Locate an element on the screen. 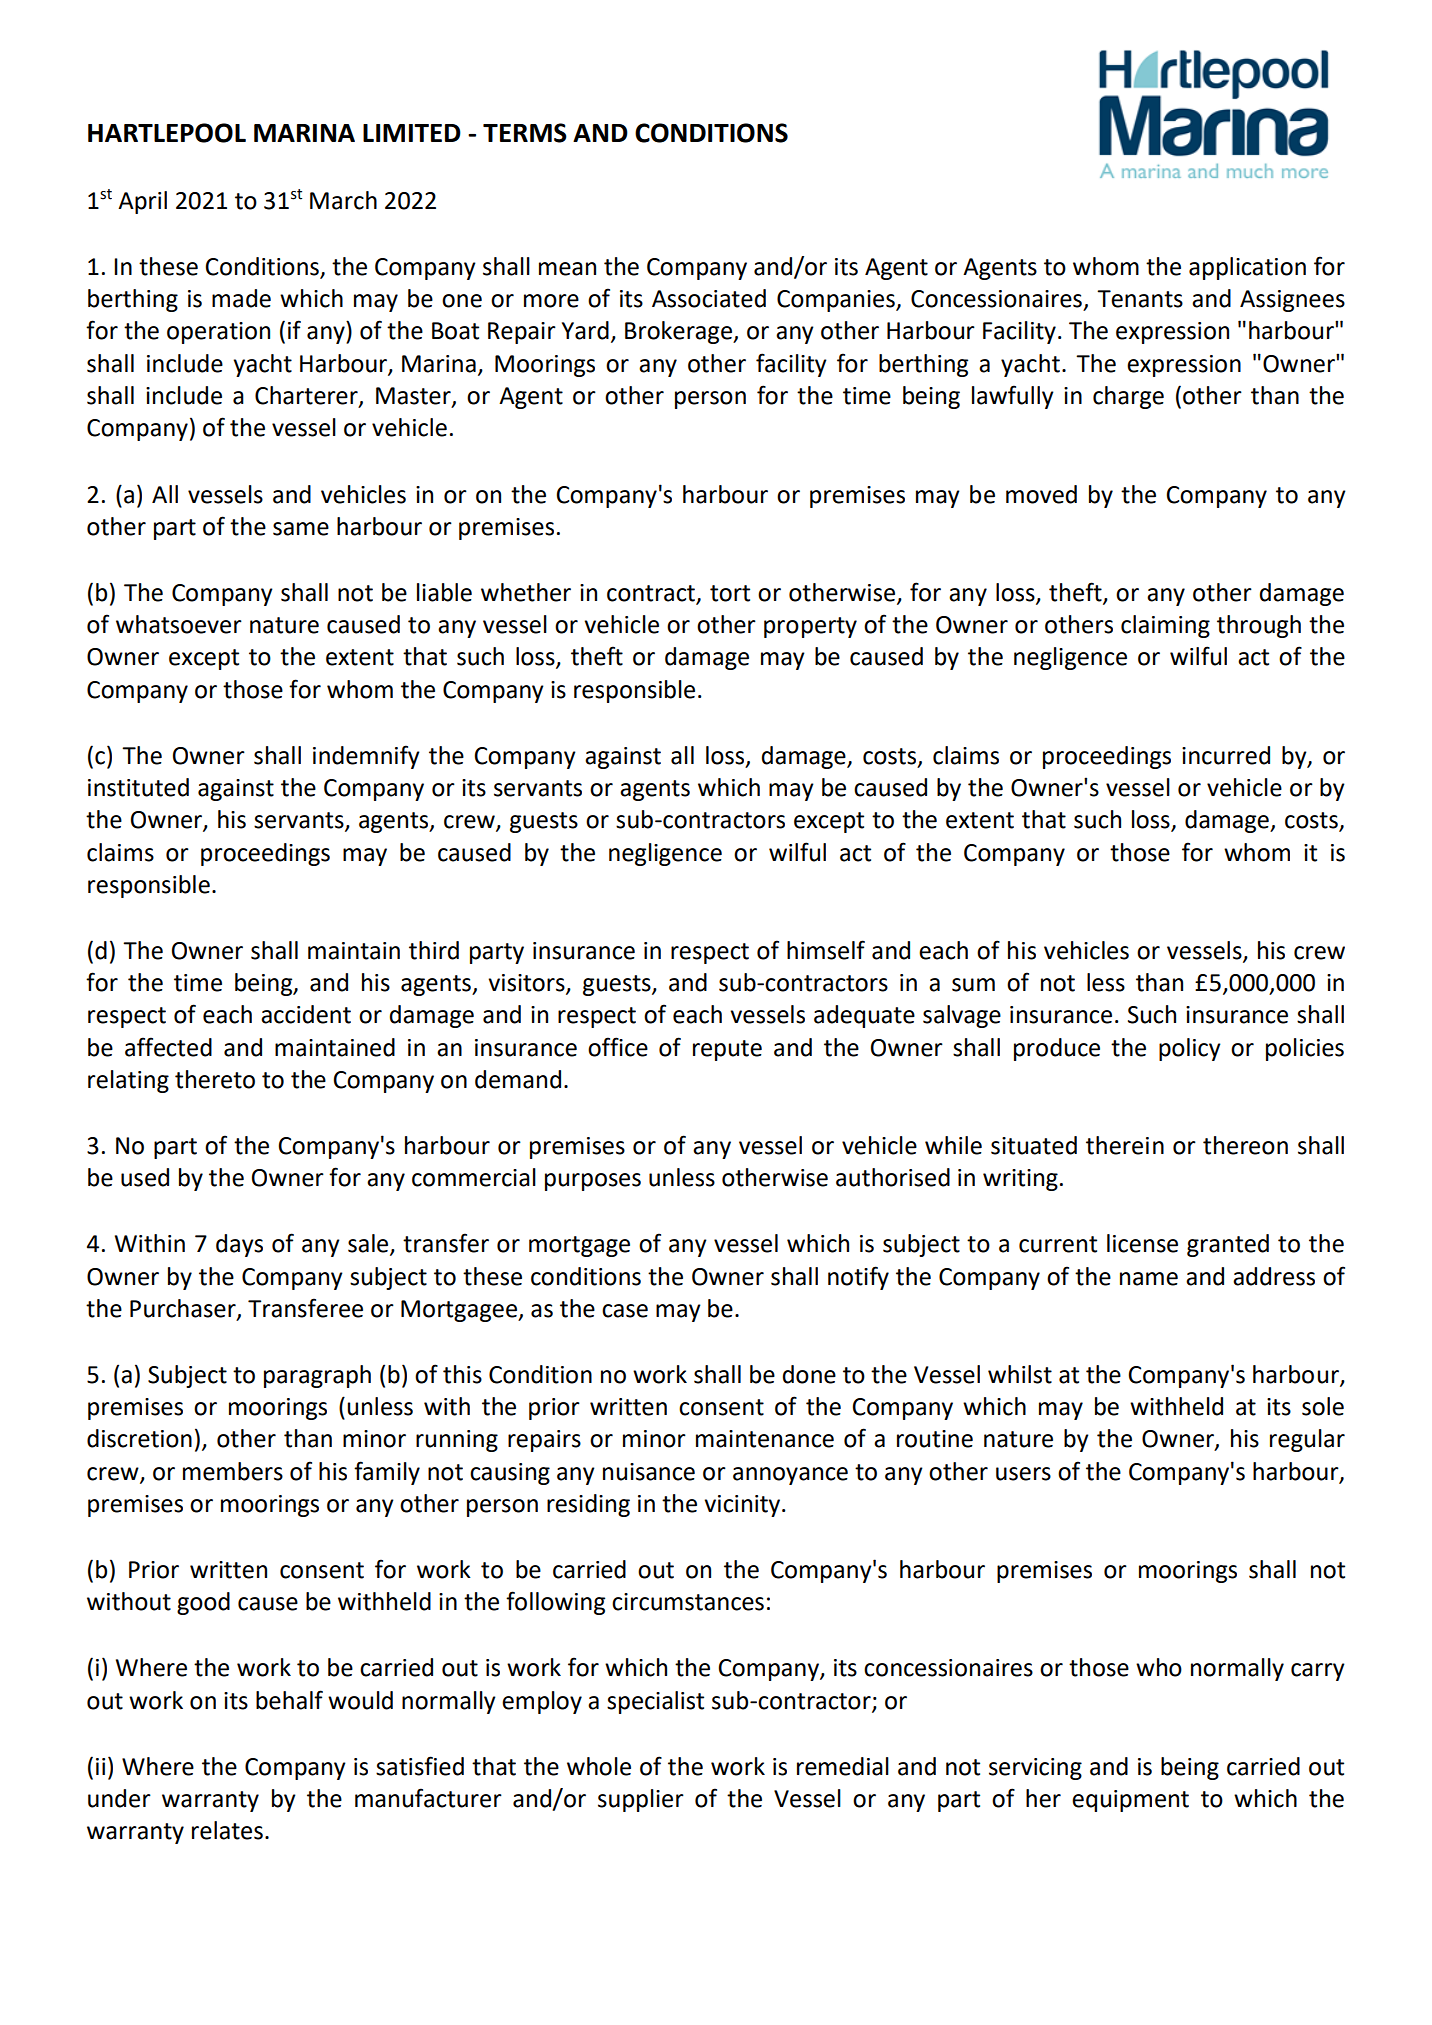  equipment is located at coordinates (1130, 1801).
